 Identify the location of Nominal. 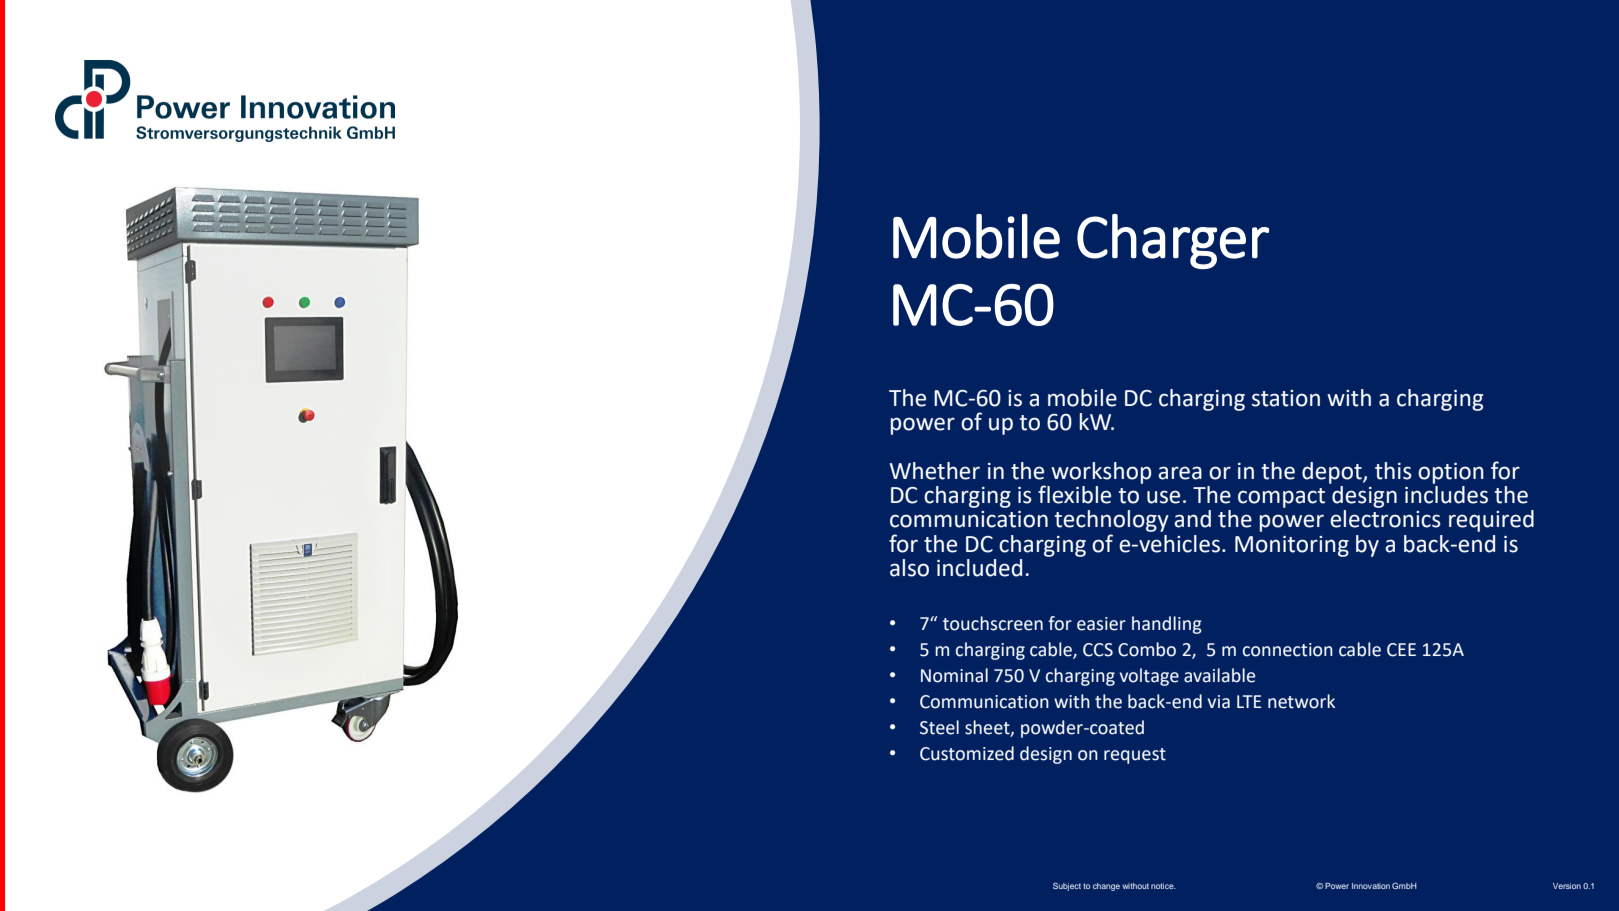
(954, 675).
